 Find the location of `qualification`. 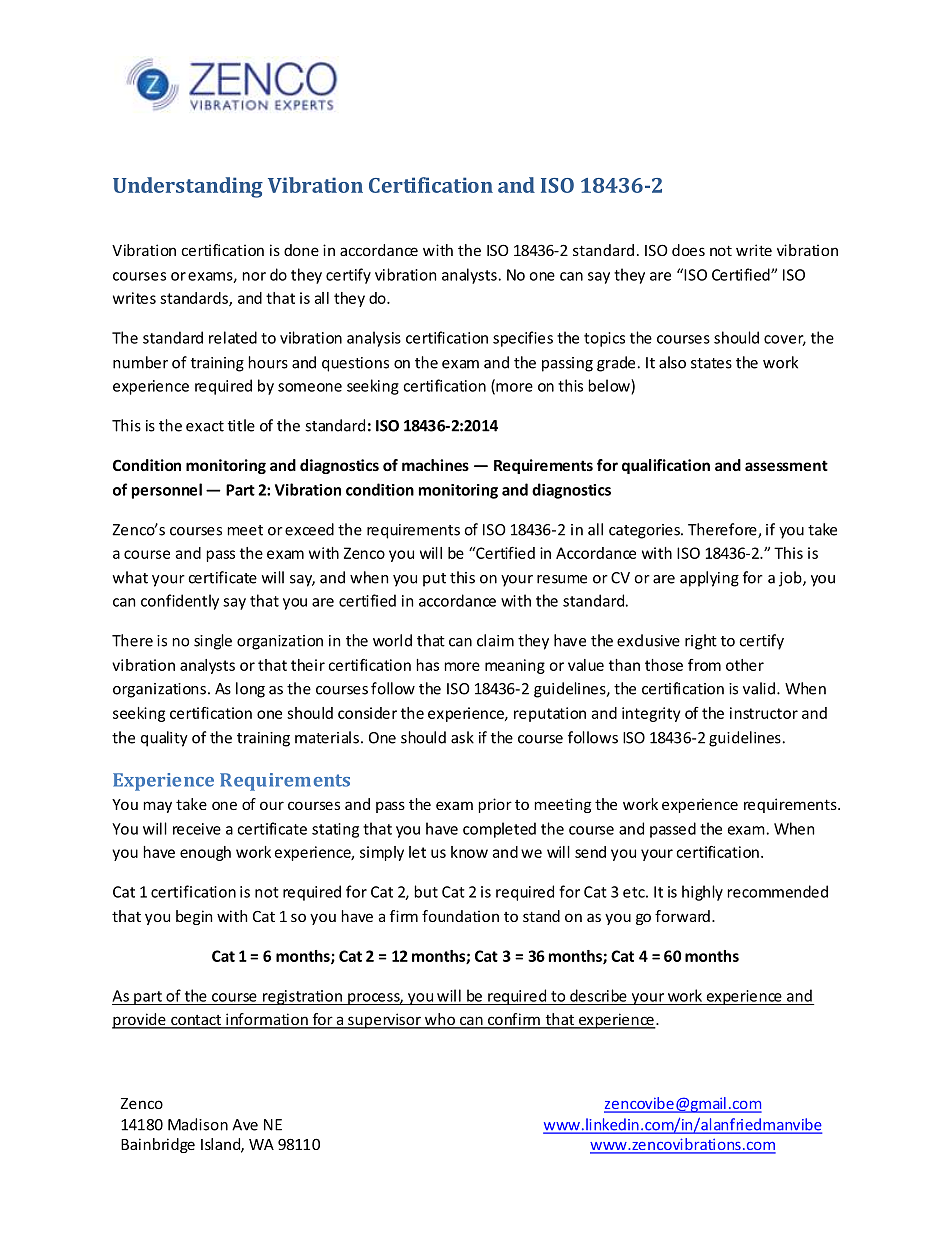

qualification is located at coordinates (666, 466).
